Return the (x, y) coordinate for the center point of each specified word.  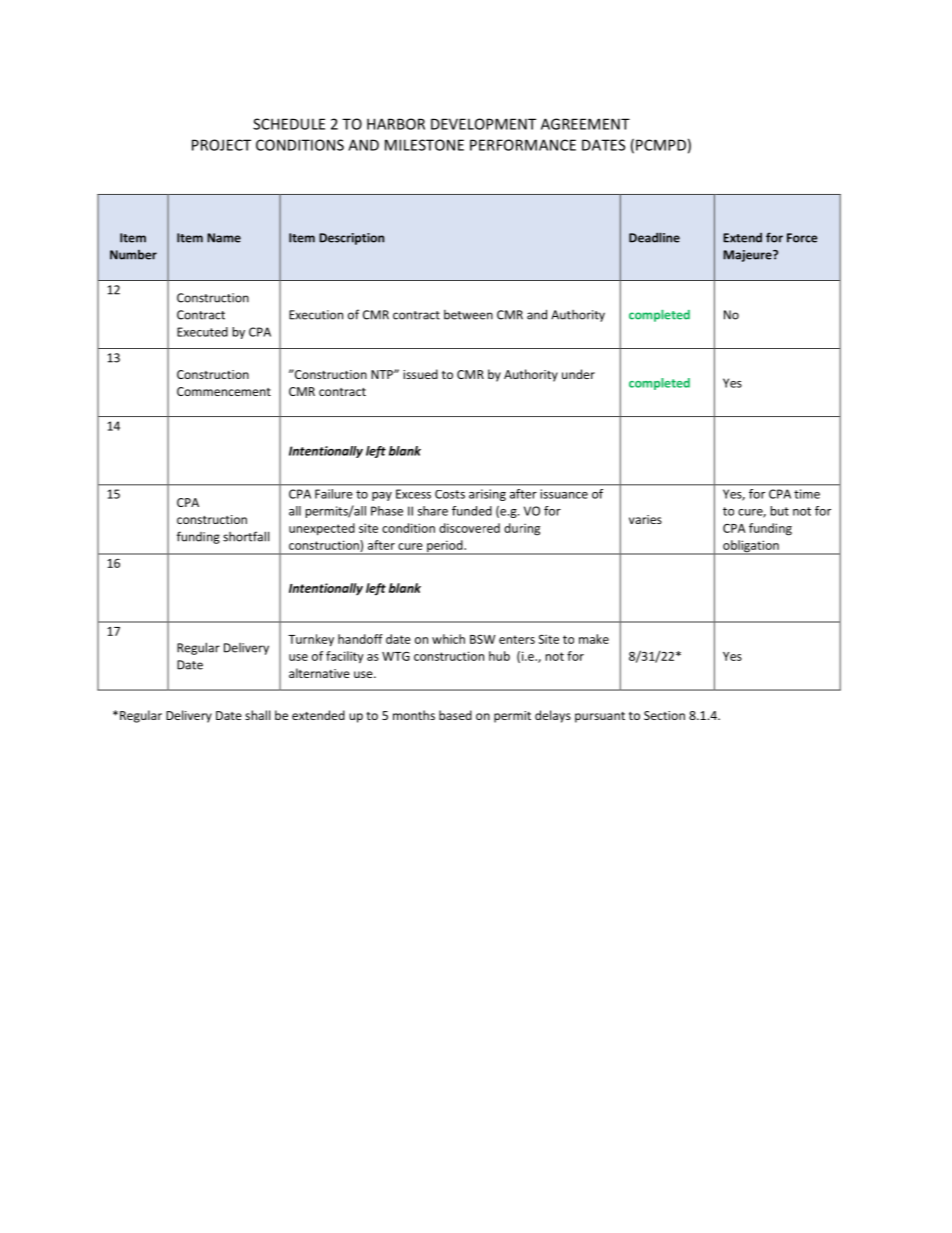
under (578, 374)
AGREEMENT (585, 124)
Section (664, 715)
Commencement (224, 391)
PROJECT (221, 145)
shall (257, 715)
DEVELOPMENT (483, 124)
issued (420, 374)
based (455, 715)
